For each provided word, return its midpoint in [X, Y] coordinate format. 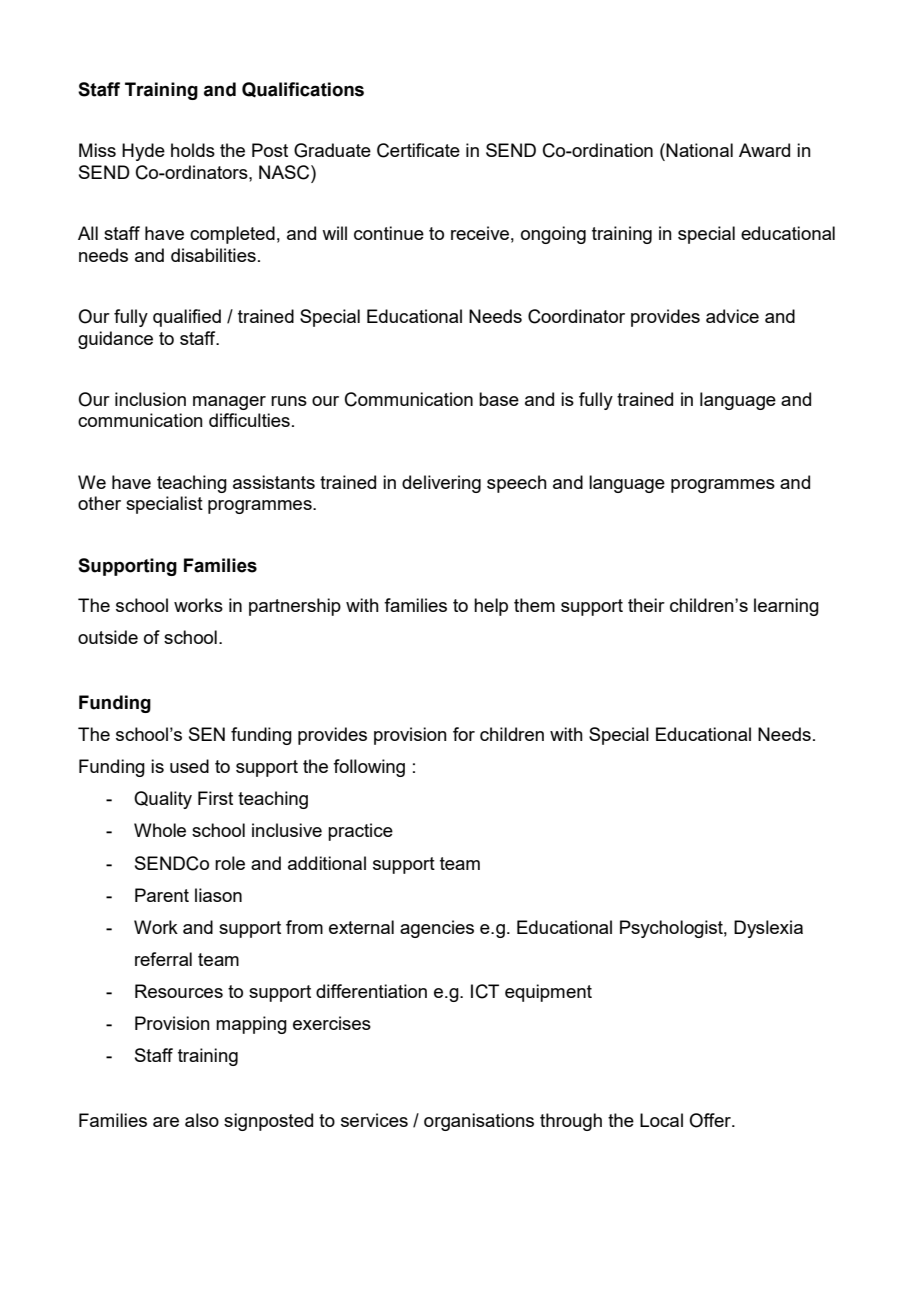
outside [108, 637]
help [491, 607]
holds [193, 150]
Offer [711, 1120]
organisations [479, 1122]
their [646, 605]
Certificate [418, 150]
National [699, 150]
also [202, 1120]
